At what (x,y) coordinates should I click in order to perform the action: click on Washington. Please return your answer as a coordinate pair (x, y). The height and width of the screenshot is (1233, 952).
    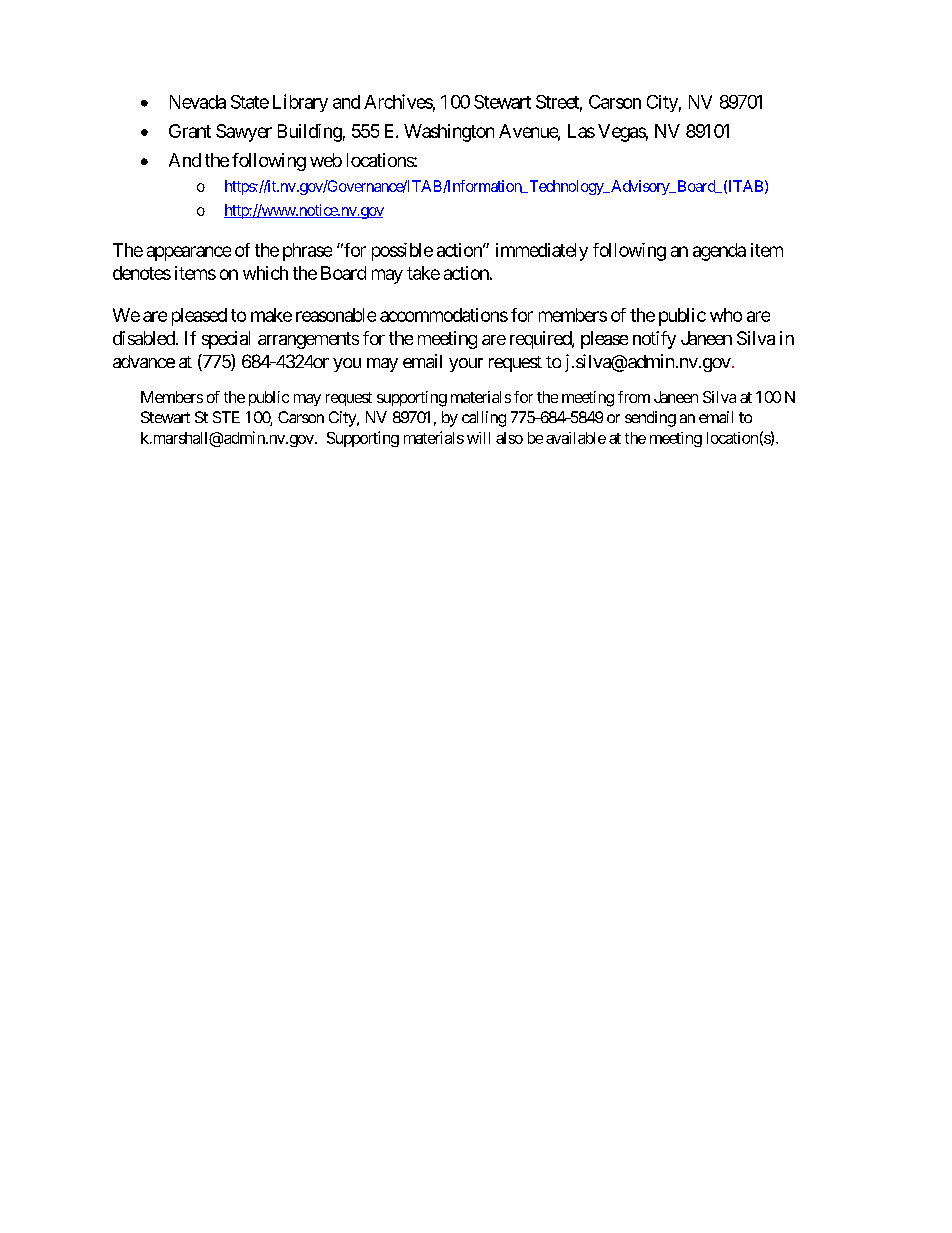
    Looking at the image, I should click on (449, 133).
